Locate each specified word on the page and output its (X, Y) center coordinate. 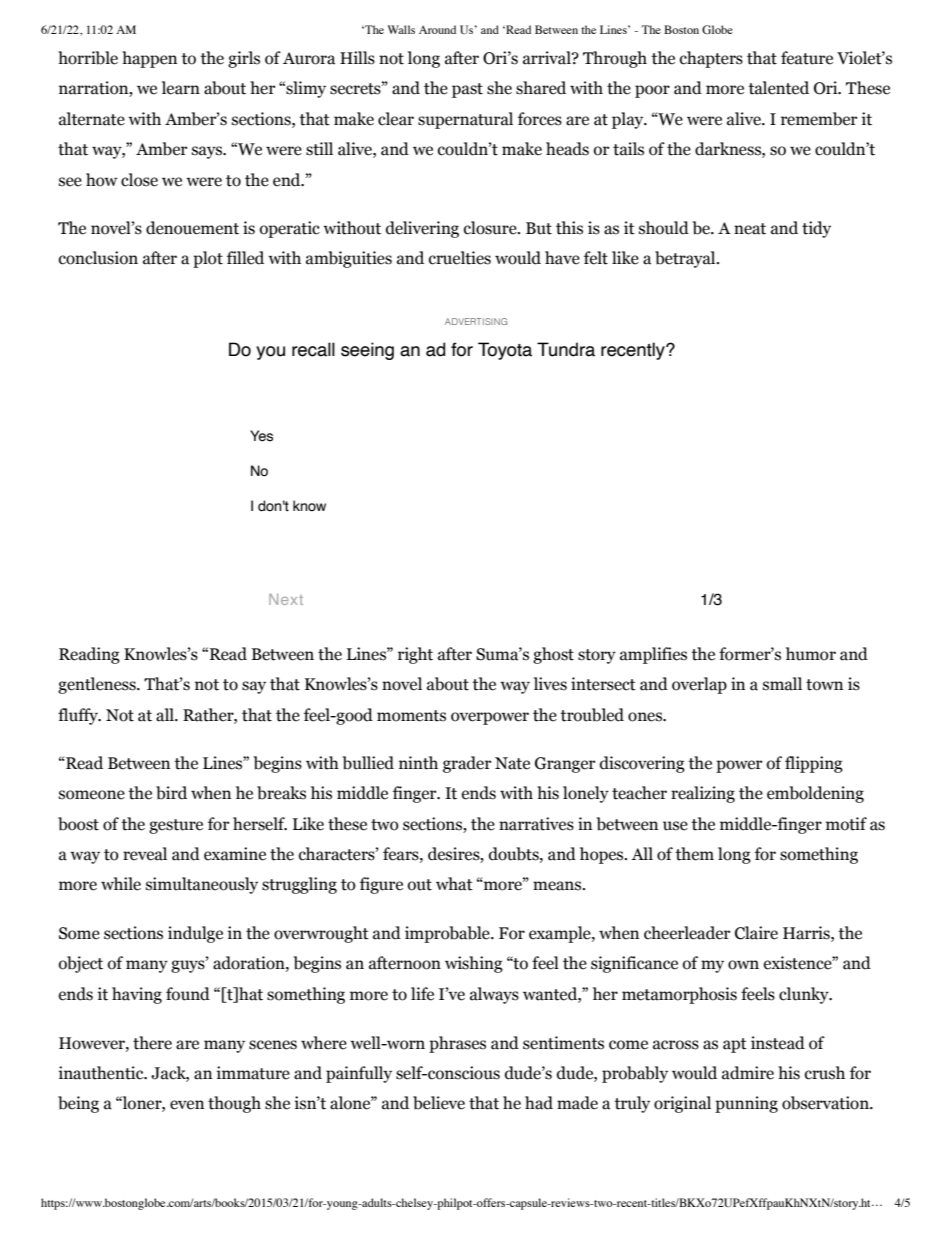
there (152, 1043)
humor (811, 654)
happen (149, 59)
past (467, 90)
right (415, 655)
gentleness (98, 685)
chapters (711, 59)
